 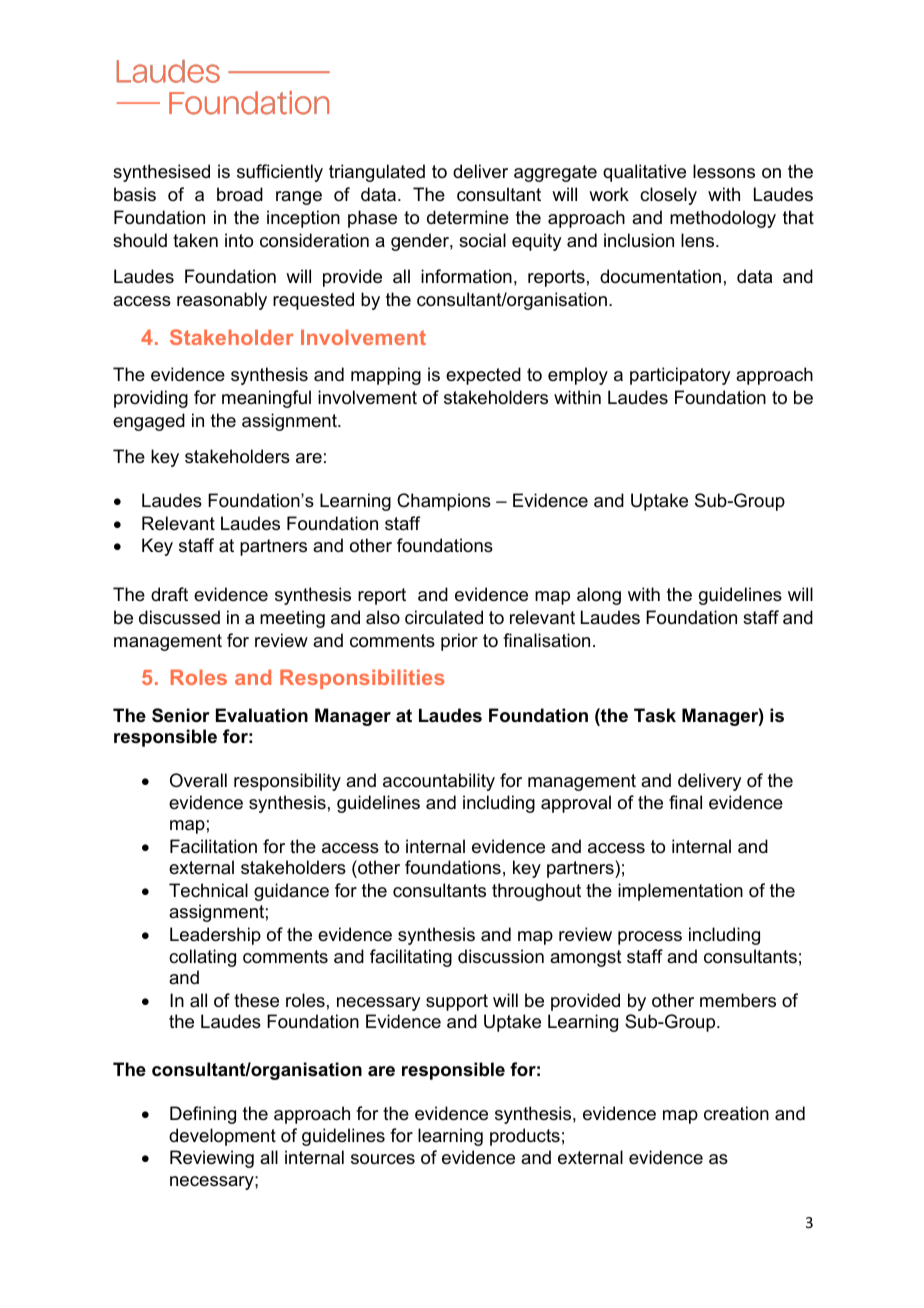 I want to click on development, so click(x=222, y=1137).
